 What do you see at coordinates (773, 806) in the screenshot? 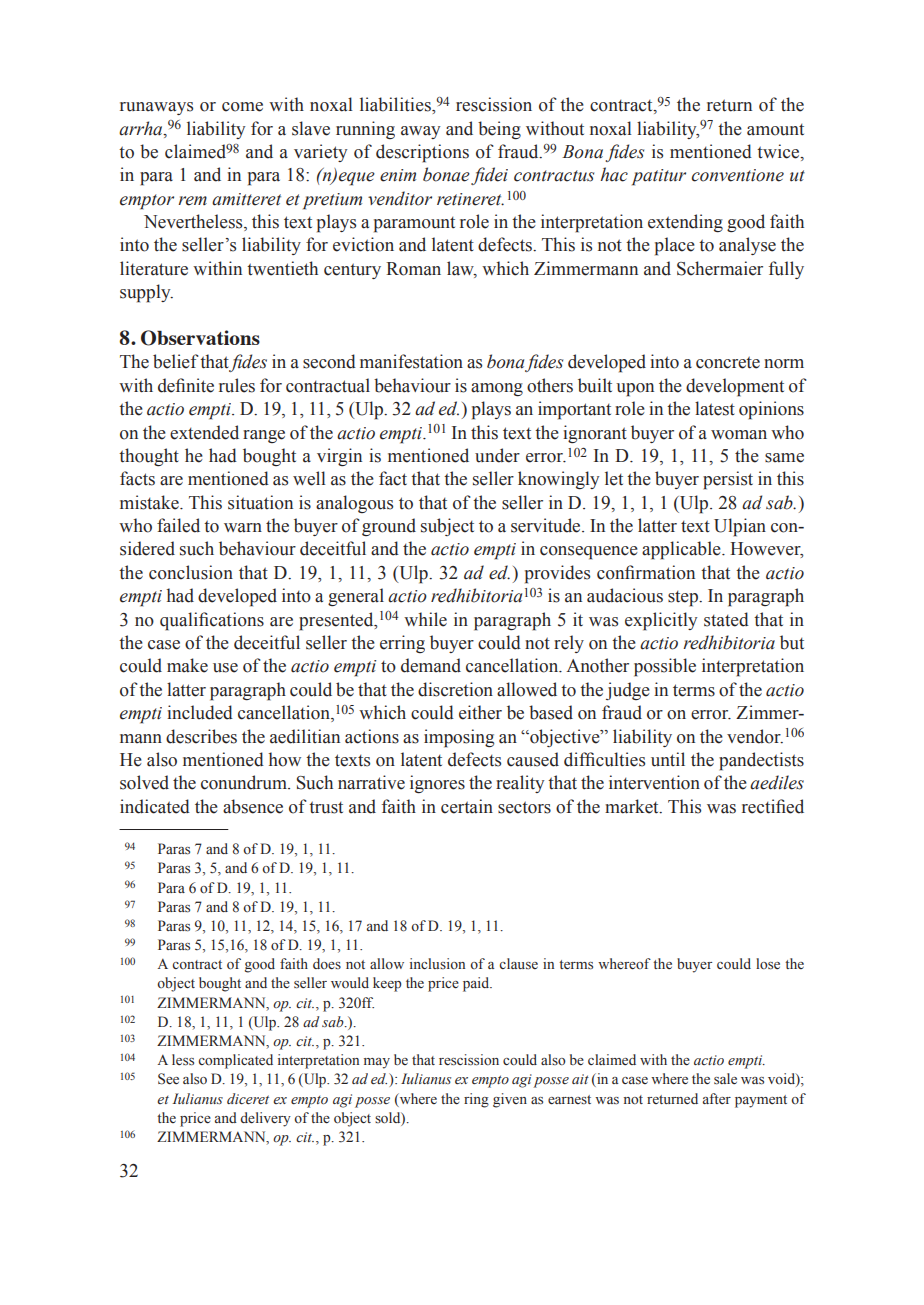
I see `rectified` at bounding box center [773, 806].
